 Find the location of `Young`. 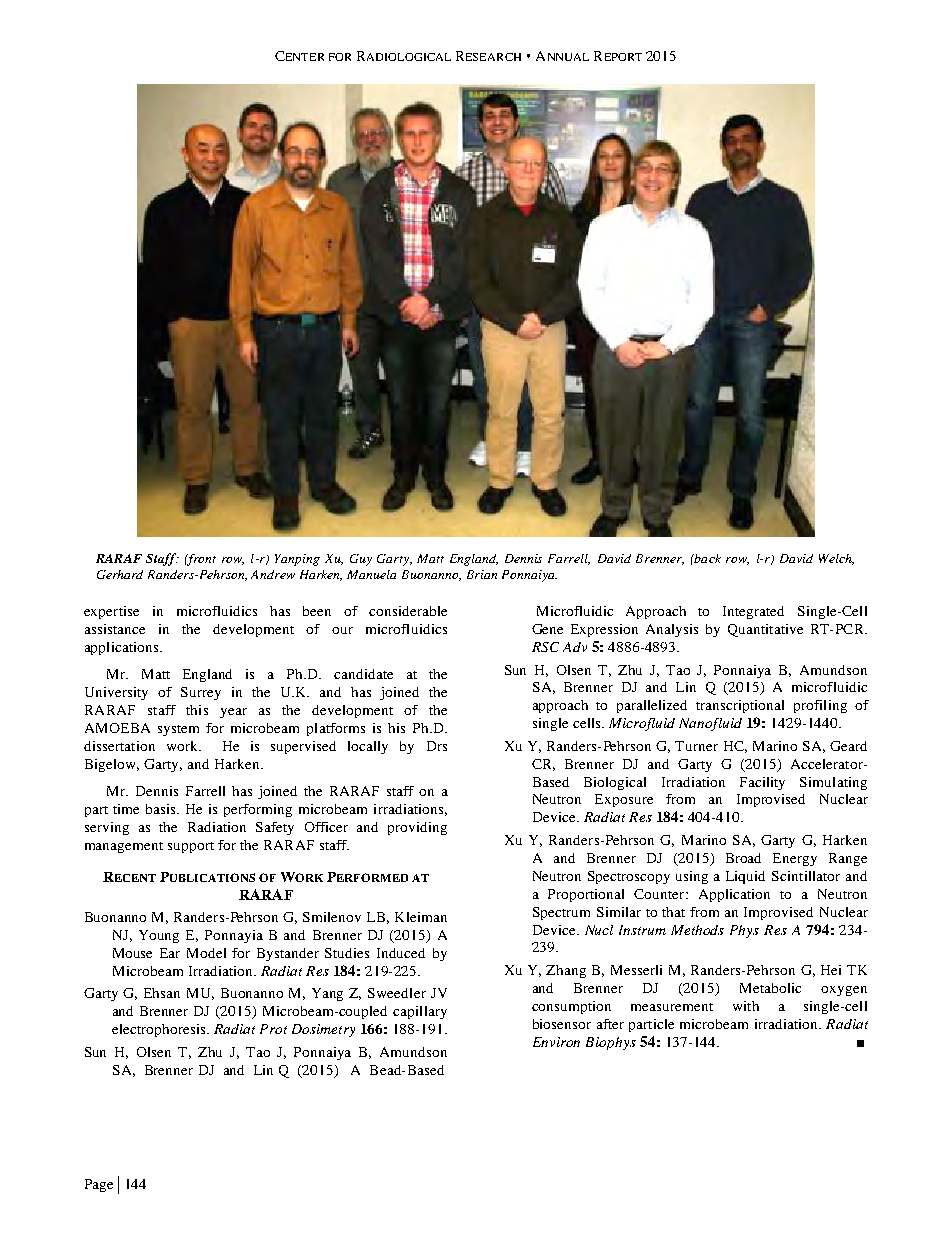

Young is located at coordinates (159, 936).
